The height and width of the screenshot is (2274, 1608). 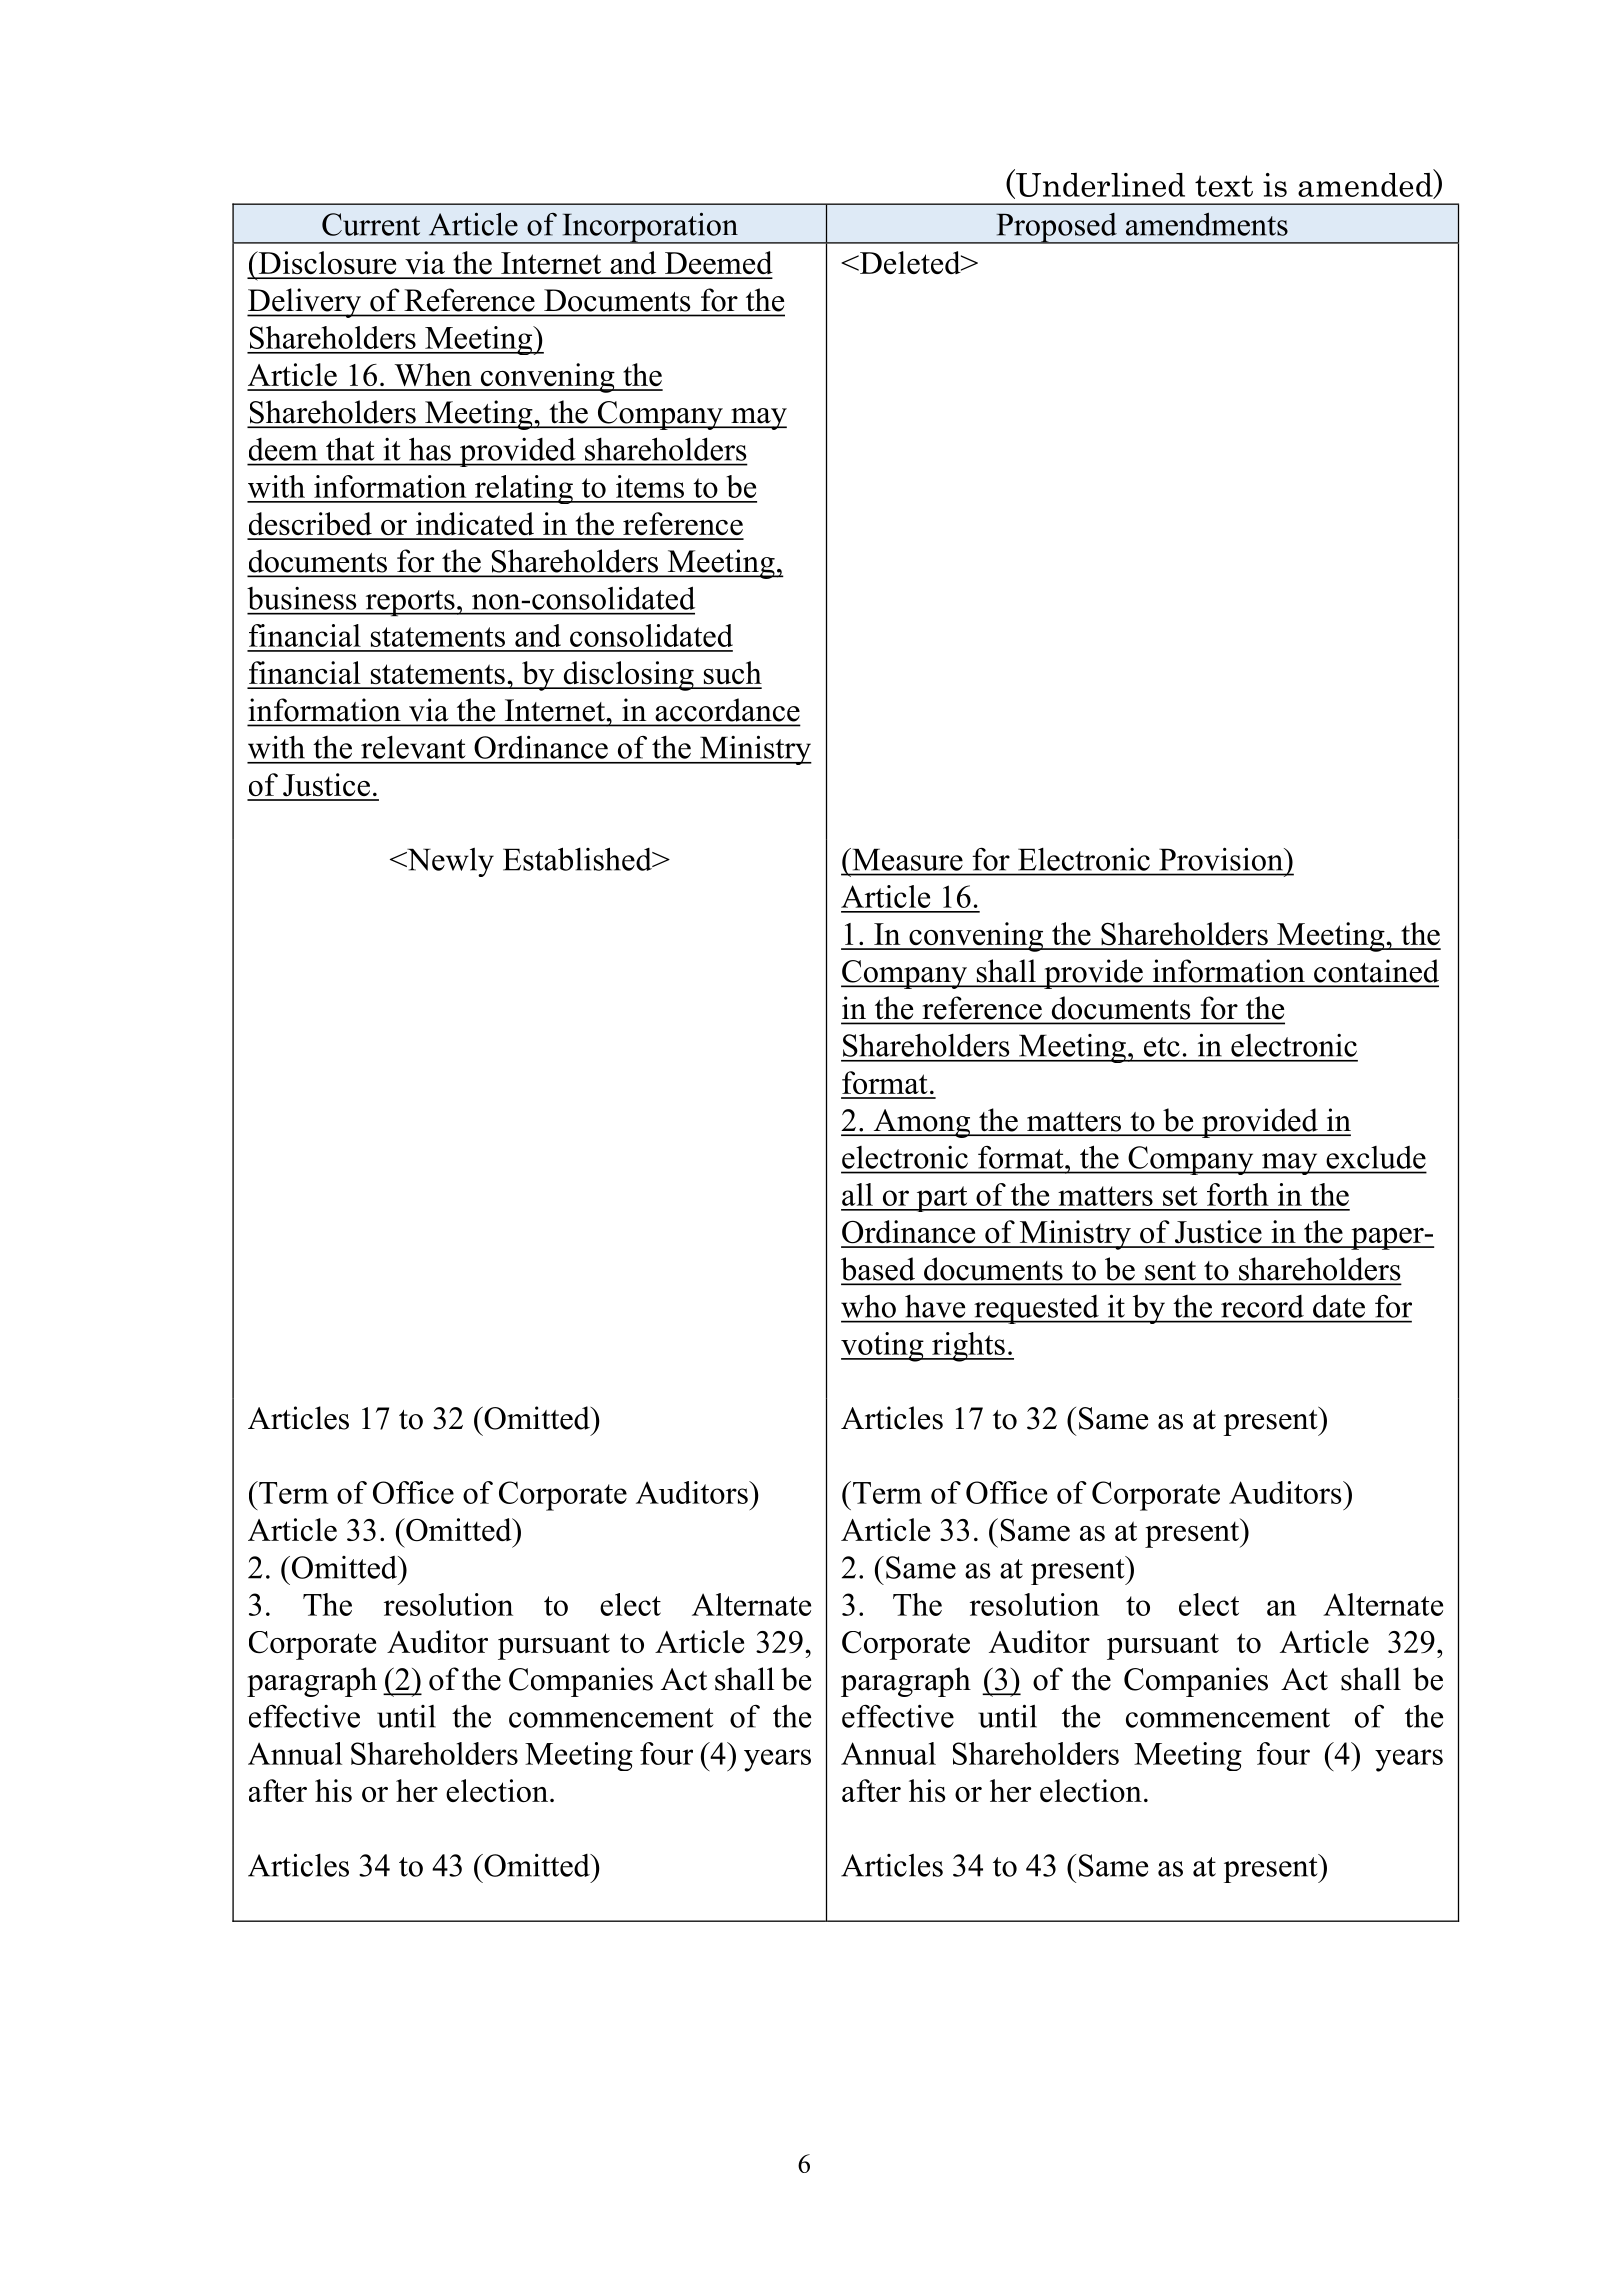 I want to click on Provision, so click(x=1223, y=859).
